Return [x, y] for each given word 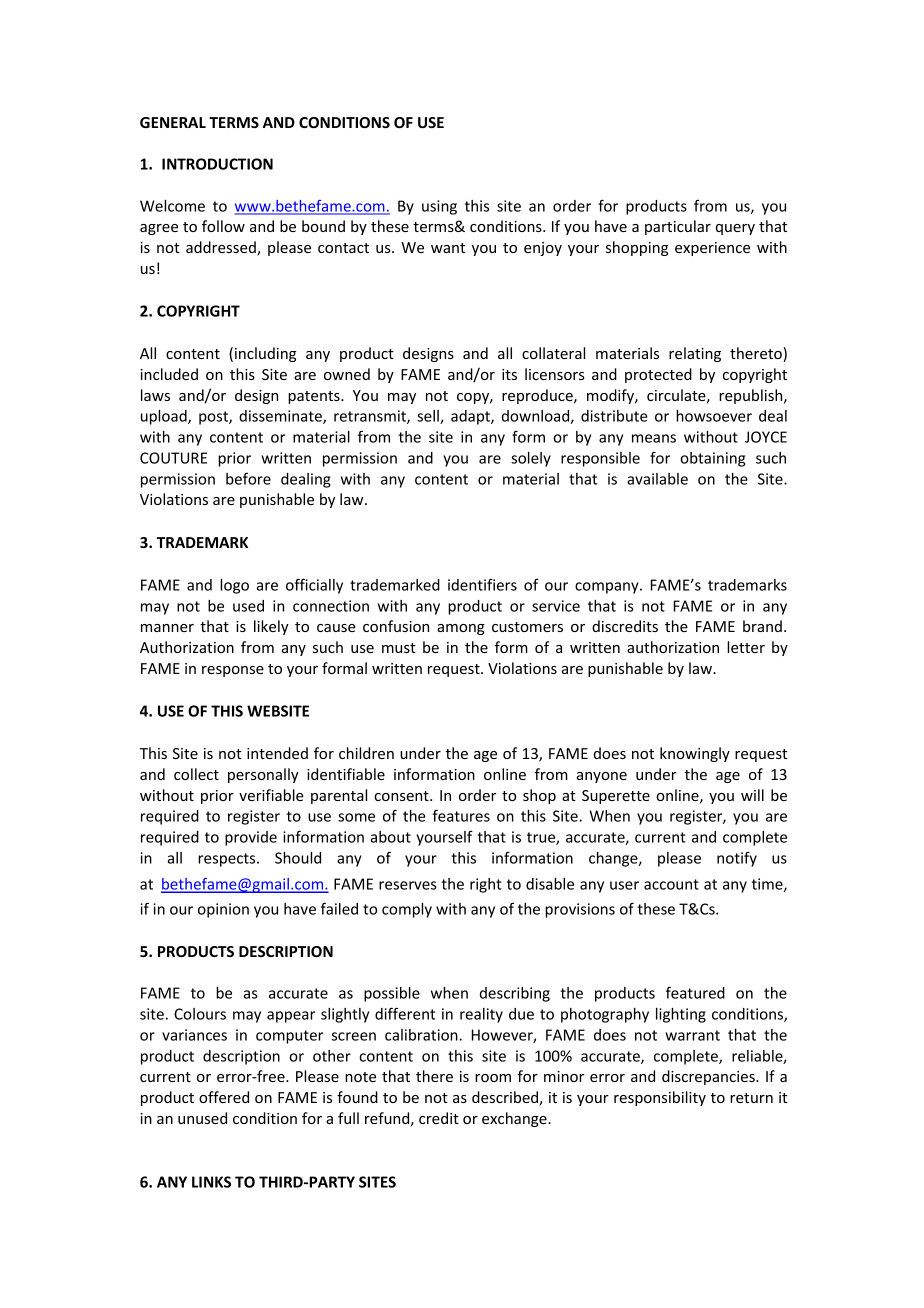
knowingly [695, 754]
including [265, 354]
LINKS [211, 1182]
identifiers [482, 585]
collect [196, 774]
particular [678, 227]
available [657, 479]
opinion [223, 910]
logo [234, 586]
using [439, 207]
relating [695, 354]
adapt [471, 417]
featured [695, 992]
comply [407, 910]
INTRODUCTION [217, 164]
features [461, 815]
